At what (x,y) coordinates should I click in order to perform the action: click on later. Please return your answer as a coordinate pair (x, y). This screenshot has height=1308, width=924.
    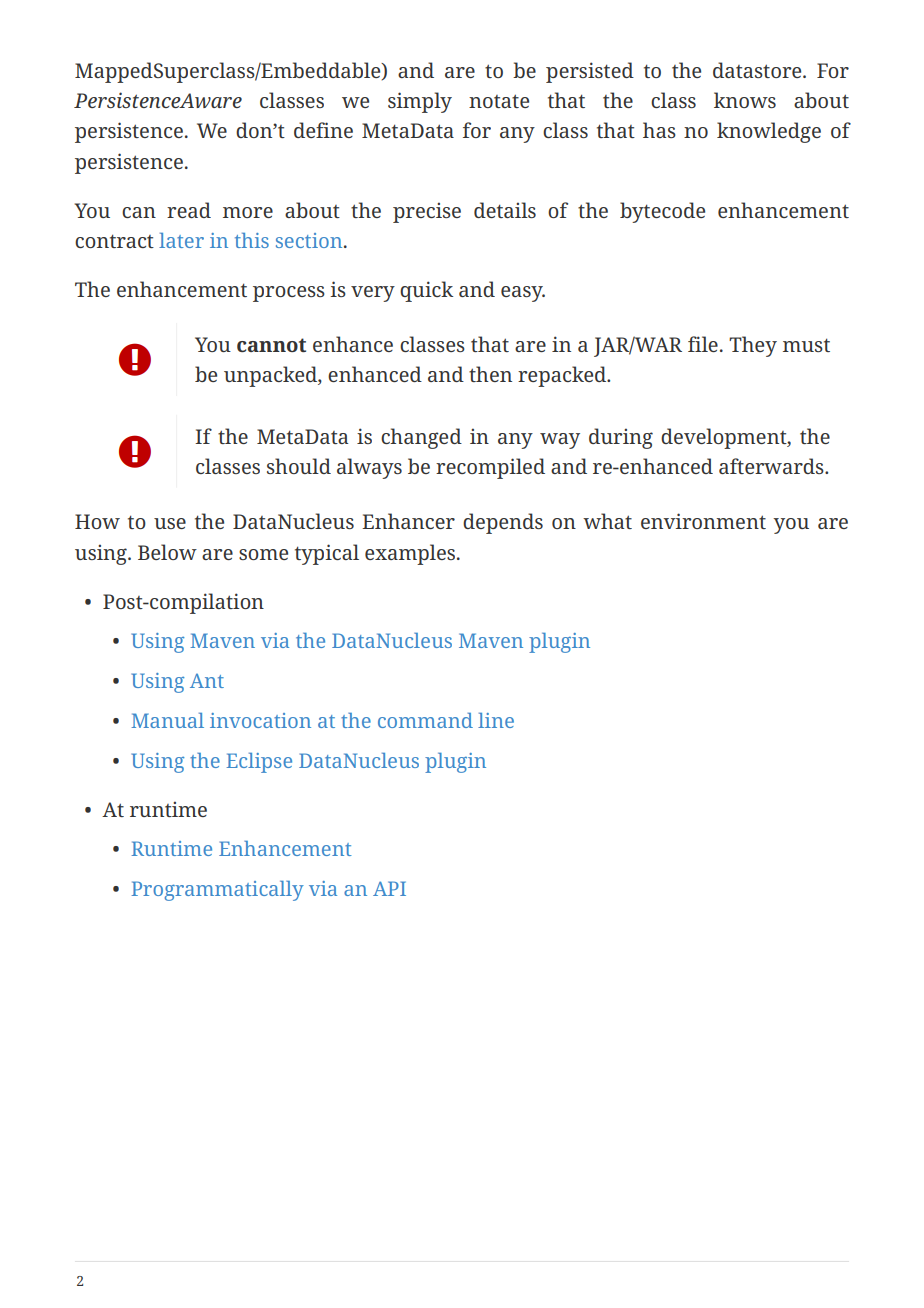
    Looking at the image, I should click on (181, 240).
